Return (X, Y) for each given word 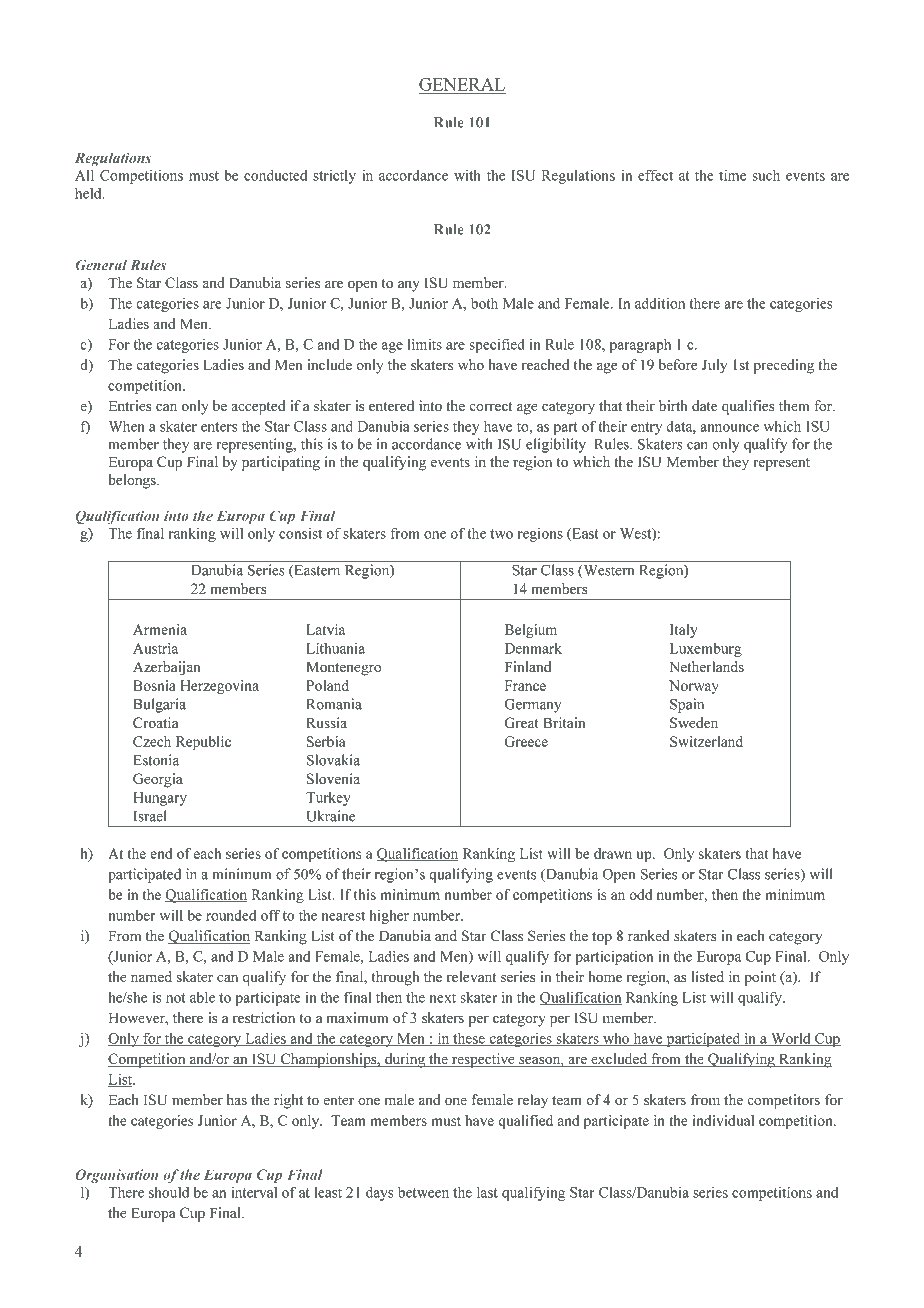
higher (389, 917)
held (89, 193)
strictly (334, 176)
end (161, 853)
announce (729, 428)
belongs (133, 481)
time (732, 175)
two (501, 534)
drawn (613, 853)
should (169, 1192)
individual (723, 1120)
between (423, 1192)
